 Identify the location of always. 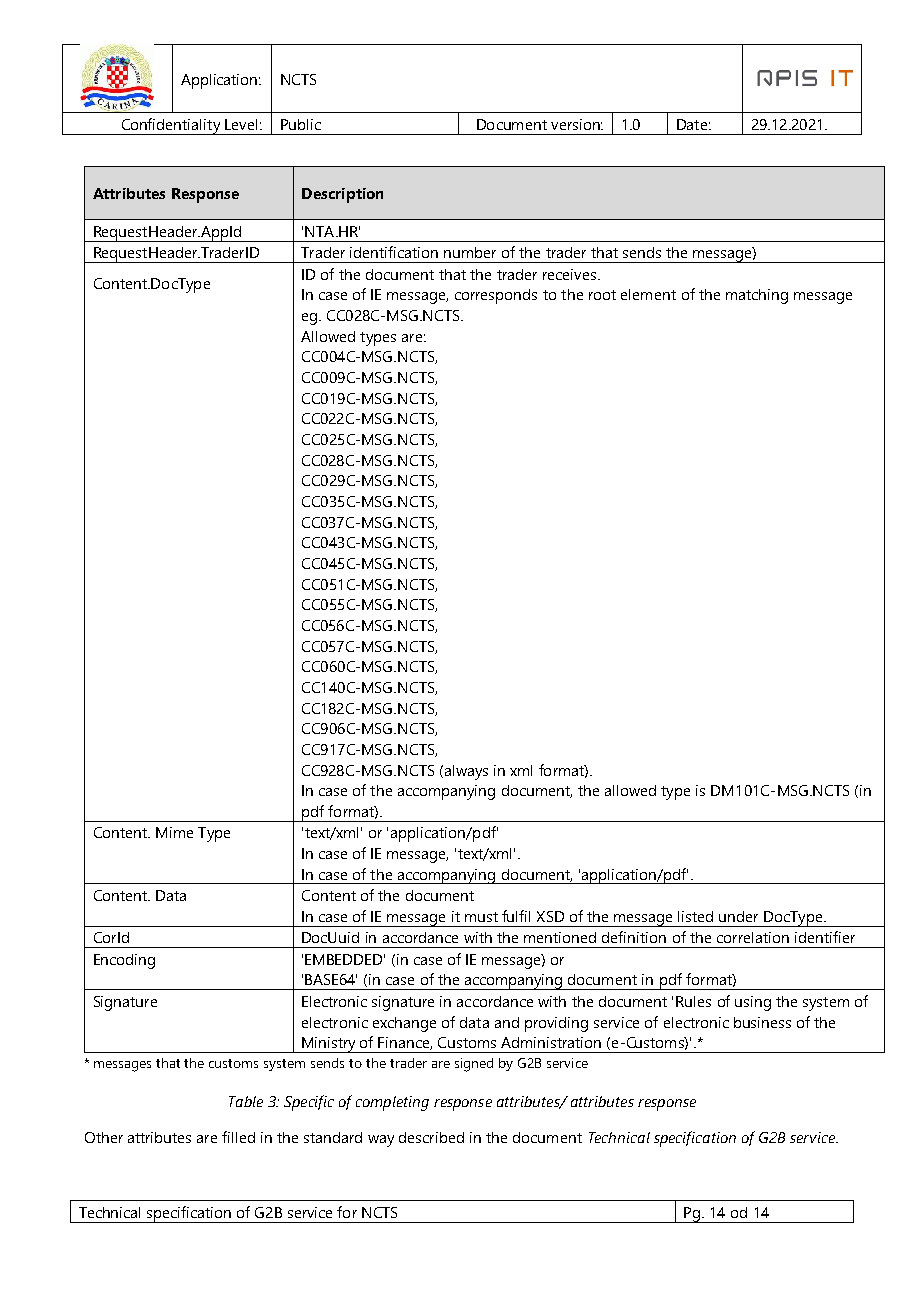
(465, 772).
